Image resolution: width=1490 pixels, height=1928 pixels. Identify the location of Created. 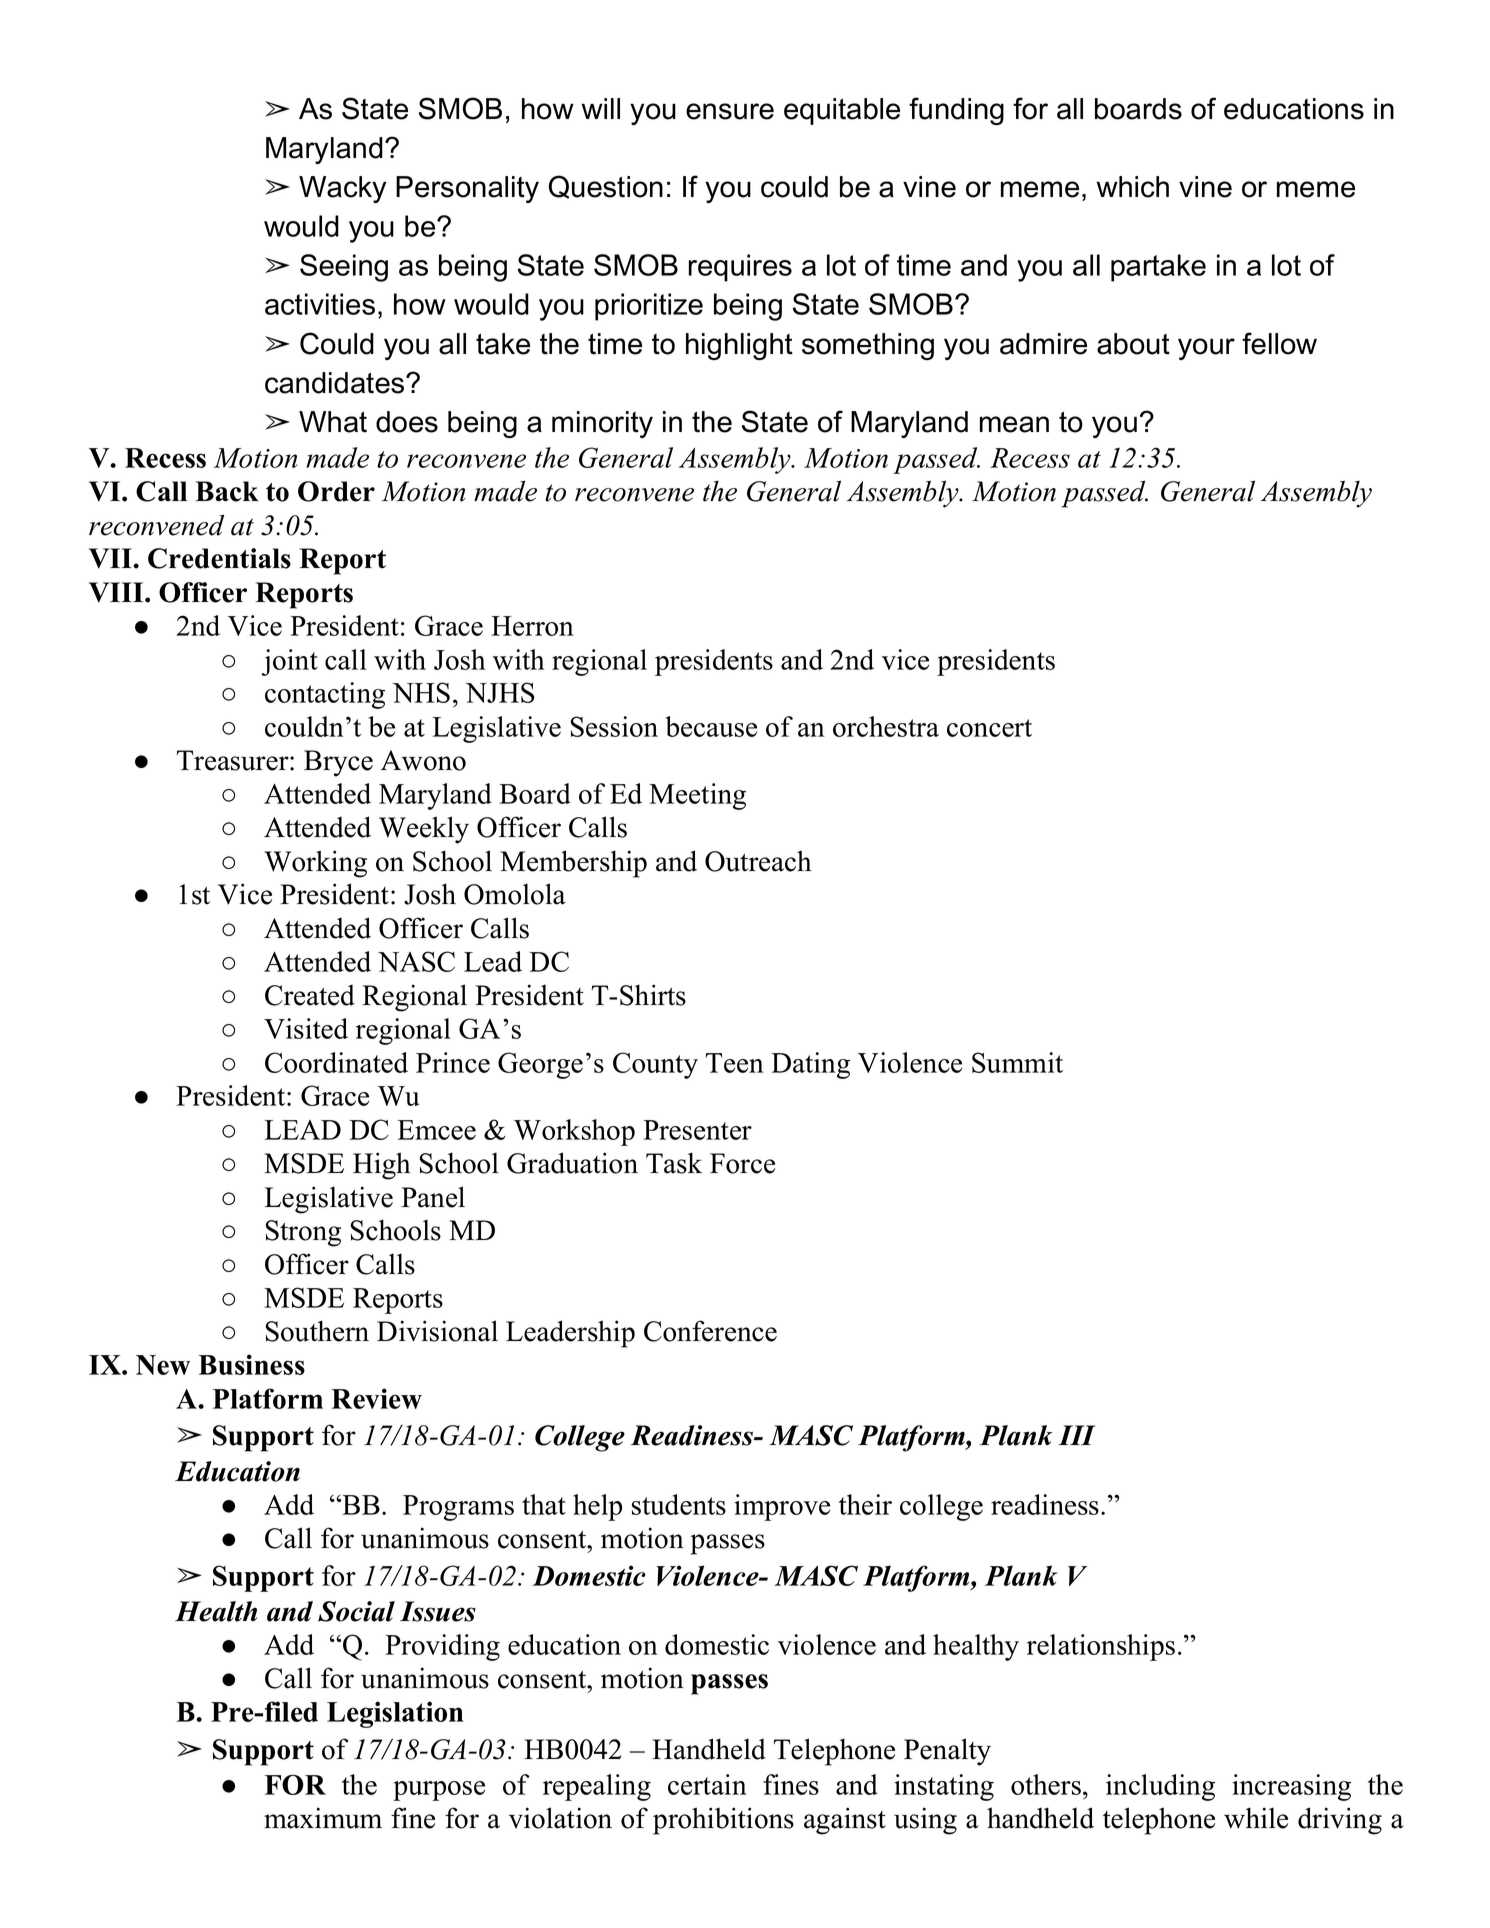
(310, 995).
